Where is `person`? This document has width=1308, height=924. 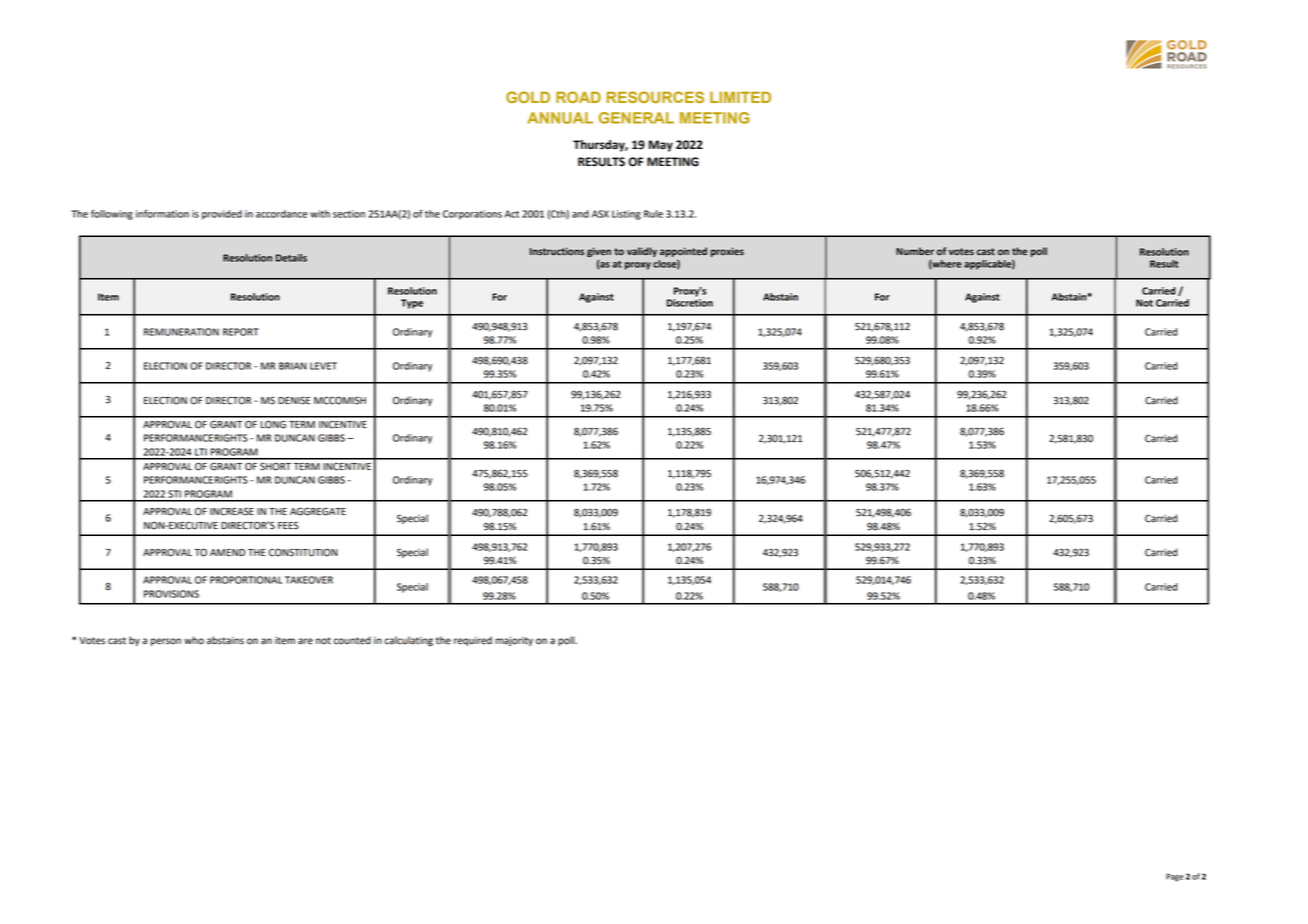 person is located at coordinates (166, 642).
